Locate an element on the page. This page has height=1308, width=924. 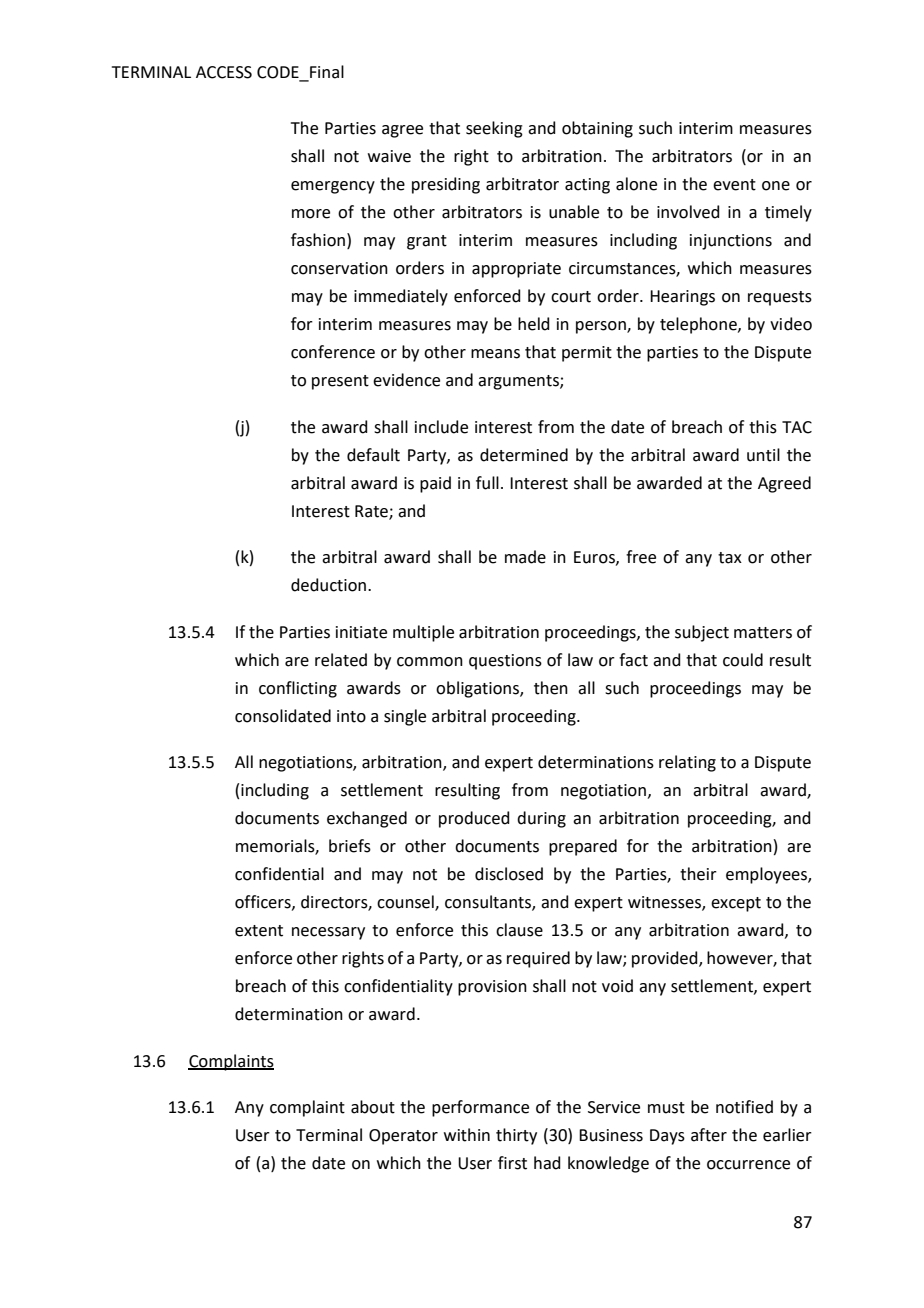
questions is located at coordinates (505, 662).
